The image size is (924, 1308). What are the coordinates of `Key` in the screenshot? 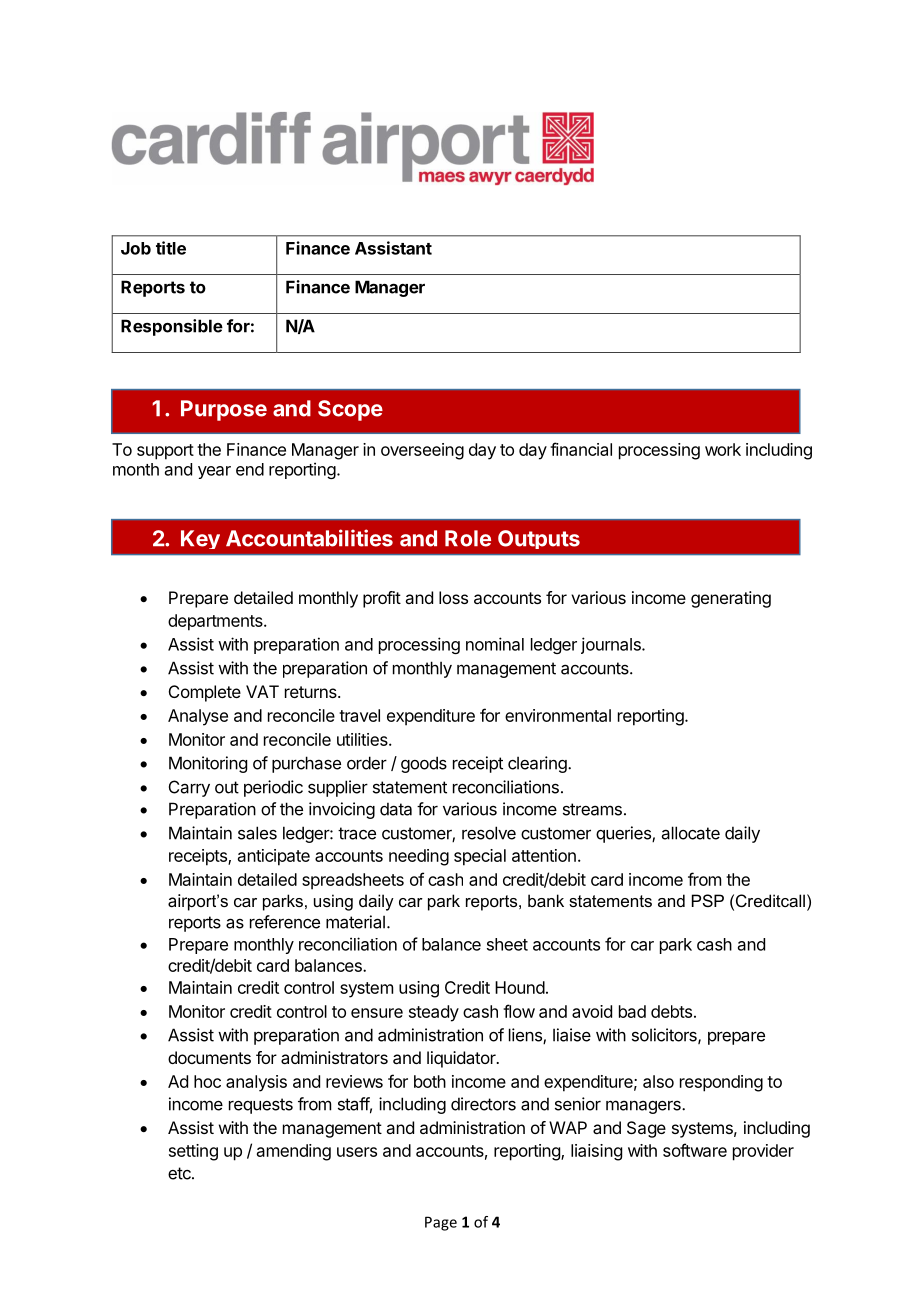 It's located at (200, 539).
